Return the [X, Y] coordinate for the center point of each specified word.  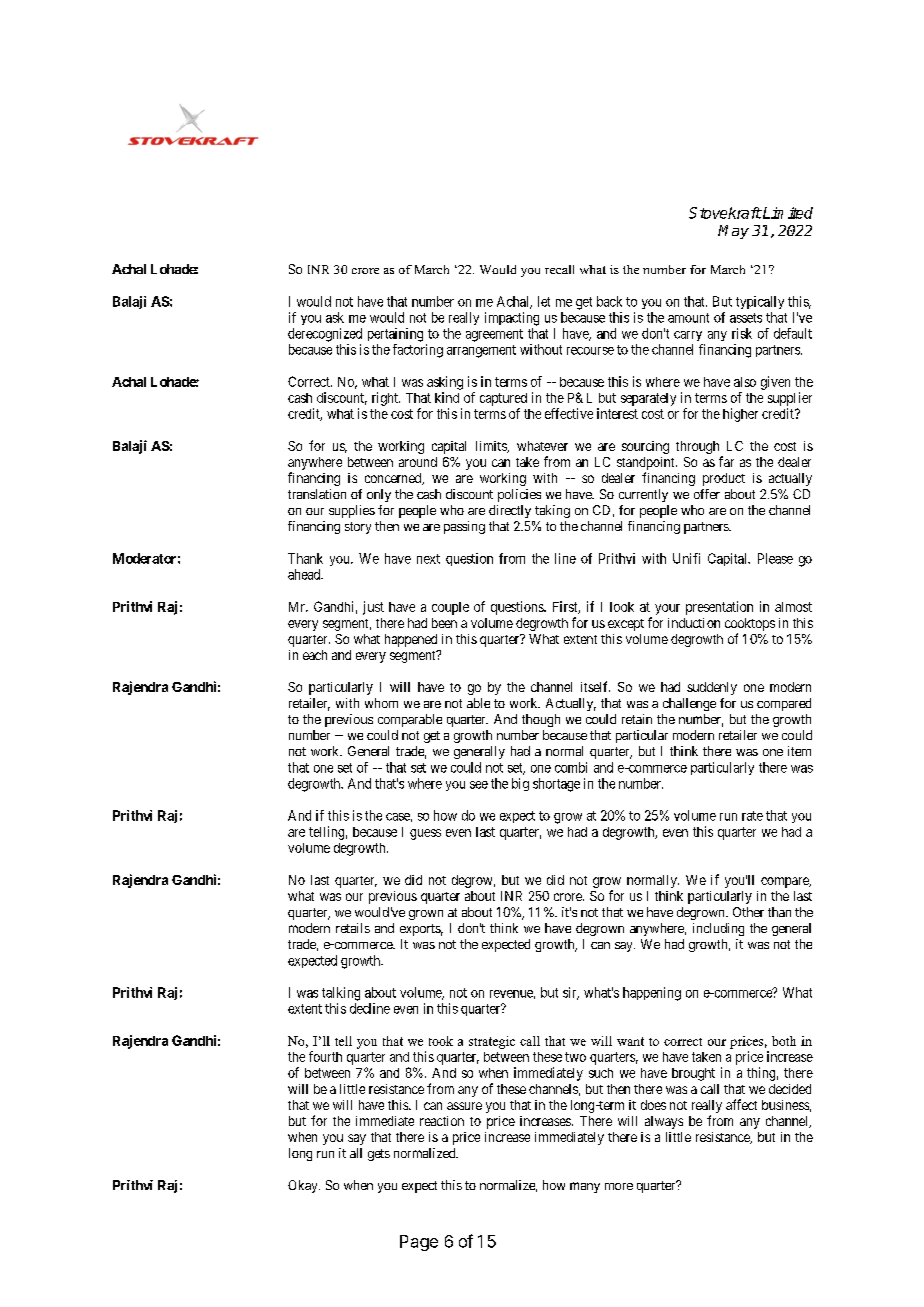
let [544, 301]
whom [381, 703]
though [541, 720]
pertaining [395, 335]
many [585, 1187]
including [718, 929]
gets [379, 1155]
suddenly [712, 688]
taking [552, 511]
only [379, 495]
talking [341, 994]
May [733, 232]
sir [571, 993]
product [724, 479]
